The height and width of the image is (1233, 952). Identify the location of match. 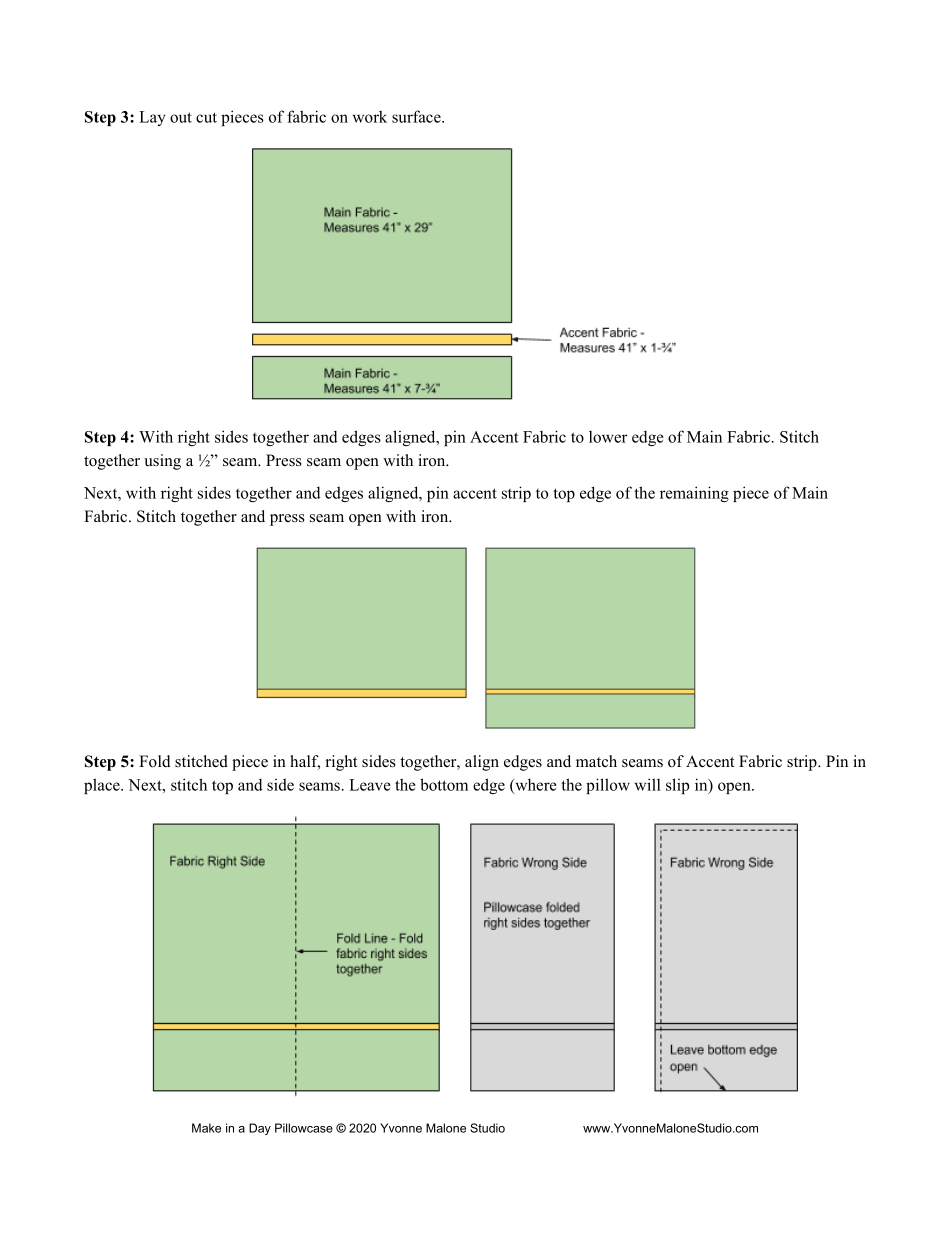
(596, 761).
